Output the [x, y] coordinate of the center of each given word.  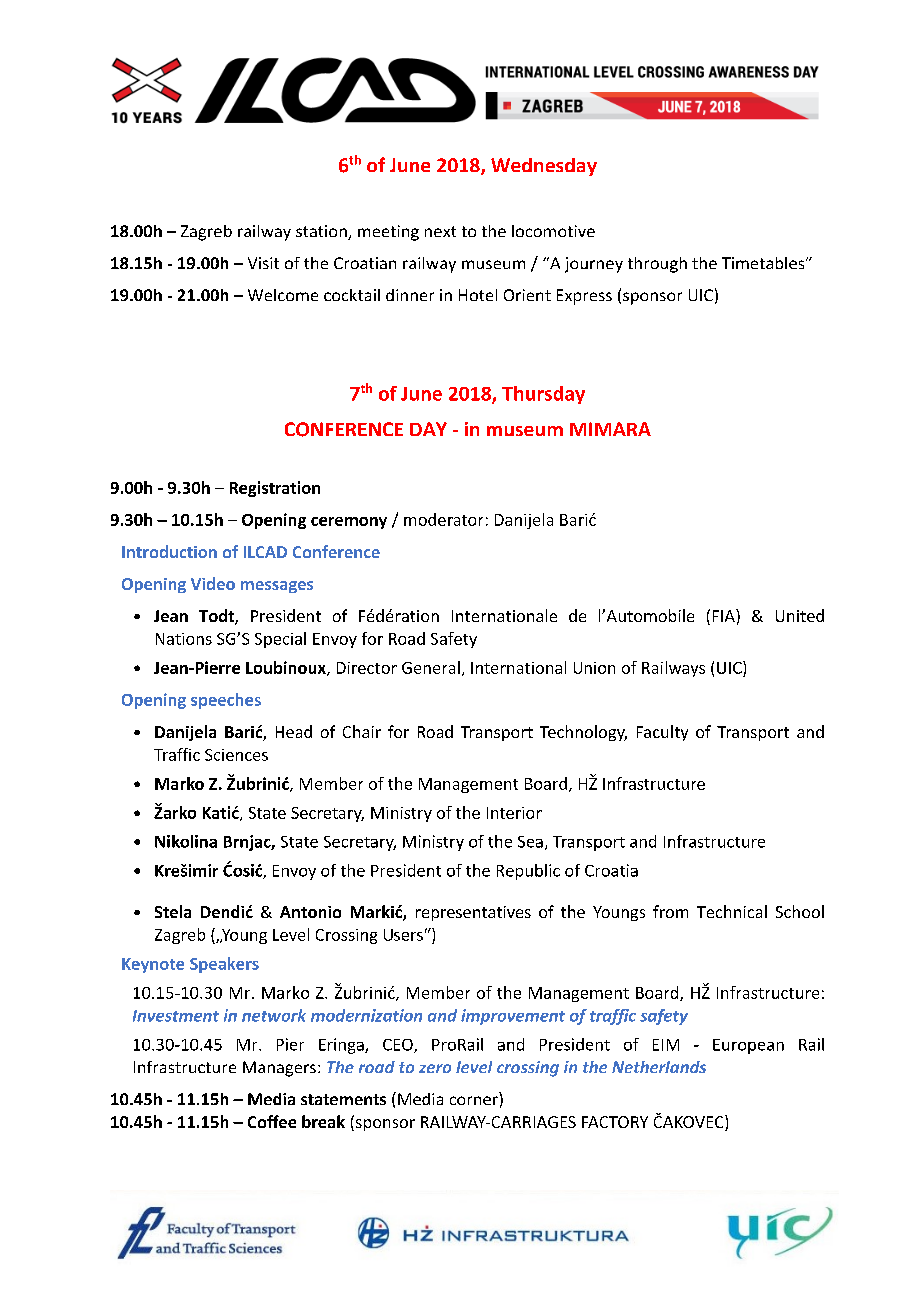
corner [474, 1100]
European [748, 1046]
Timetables [764, 263]
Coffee [272, 1121]
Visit [263, 263]
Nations [184, 639]
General [431, 667]
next [440, 231]
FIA [725, 615]
